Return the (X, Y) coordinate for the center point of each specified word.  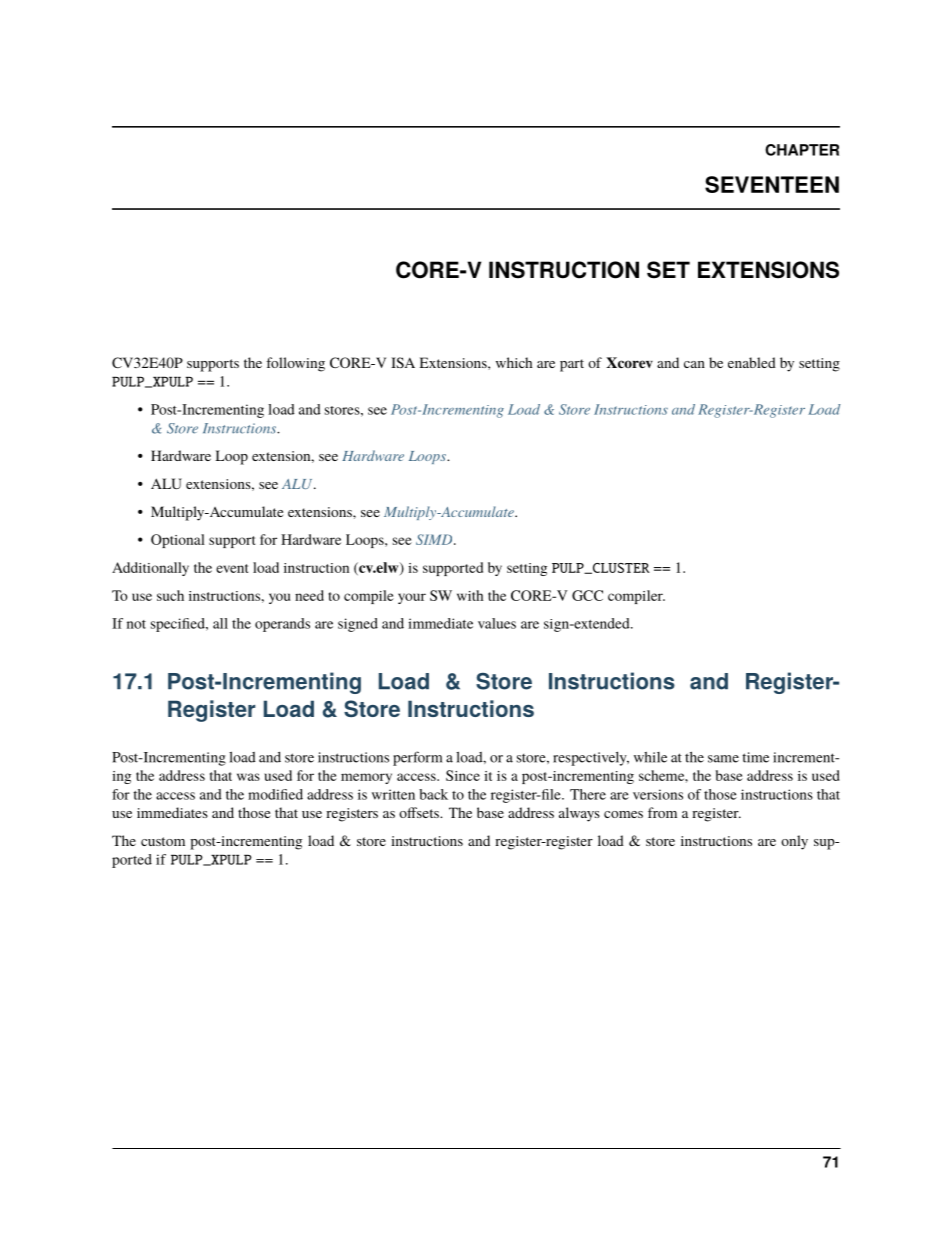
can (694, 364)
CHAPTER (802, 150)
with (470, 595)
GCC (587, 595)
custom (163, 841)
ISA (403, 362)
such (170, 595)
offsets (420, 812)
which (514, 362)
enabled (752, 362)
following (295, 364)
